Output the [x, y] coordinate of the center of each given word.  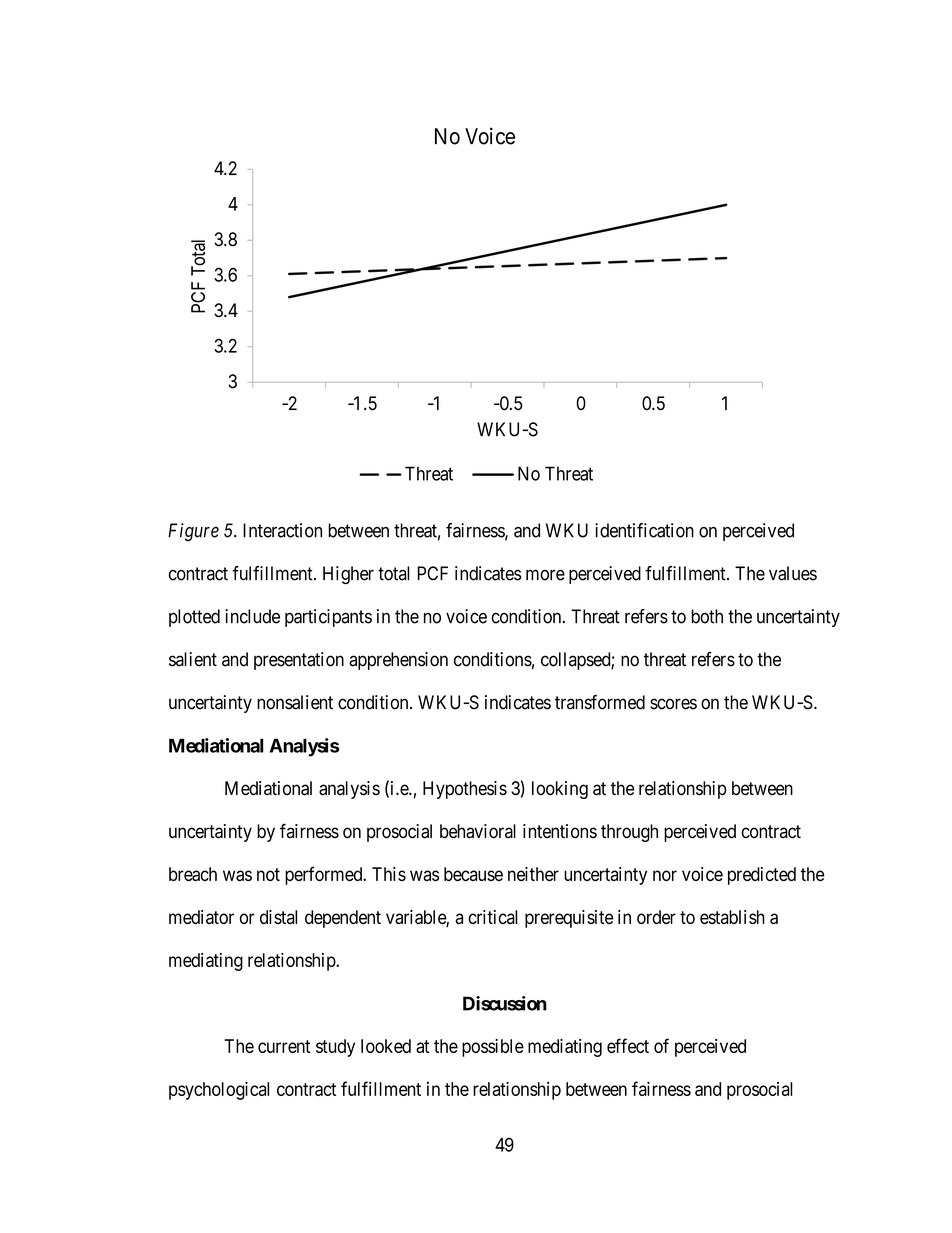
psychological [219, 1091]
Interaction [282, 530]
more [545, 575]
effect [628, 1045]
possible [493, 1048]
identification [644, 530]
